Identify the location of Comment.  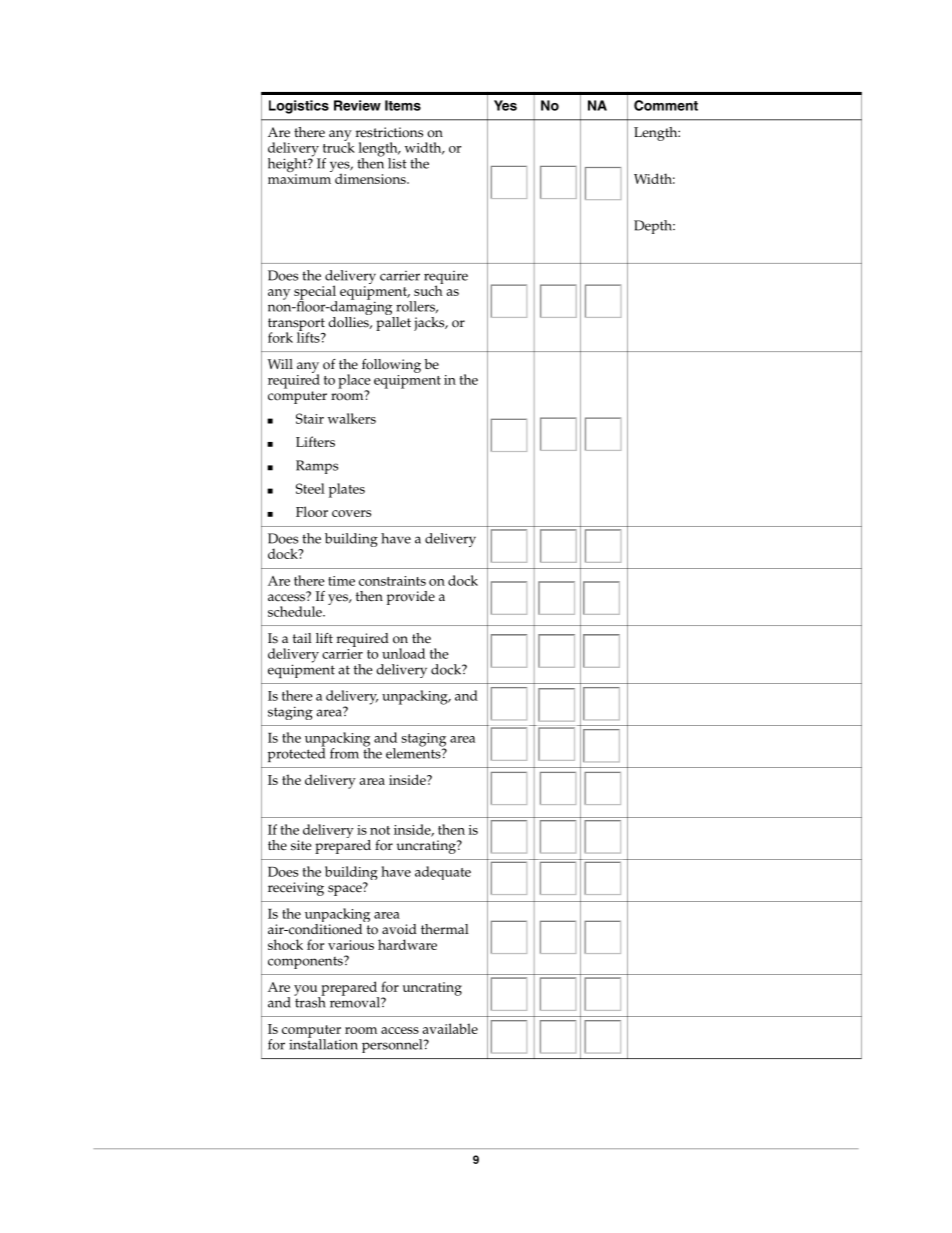
(666, 105).
